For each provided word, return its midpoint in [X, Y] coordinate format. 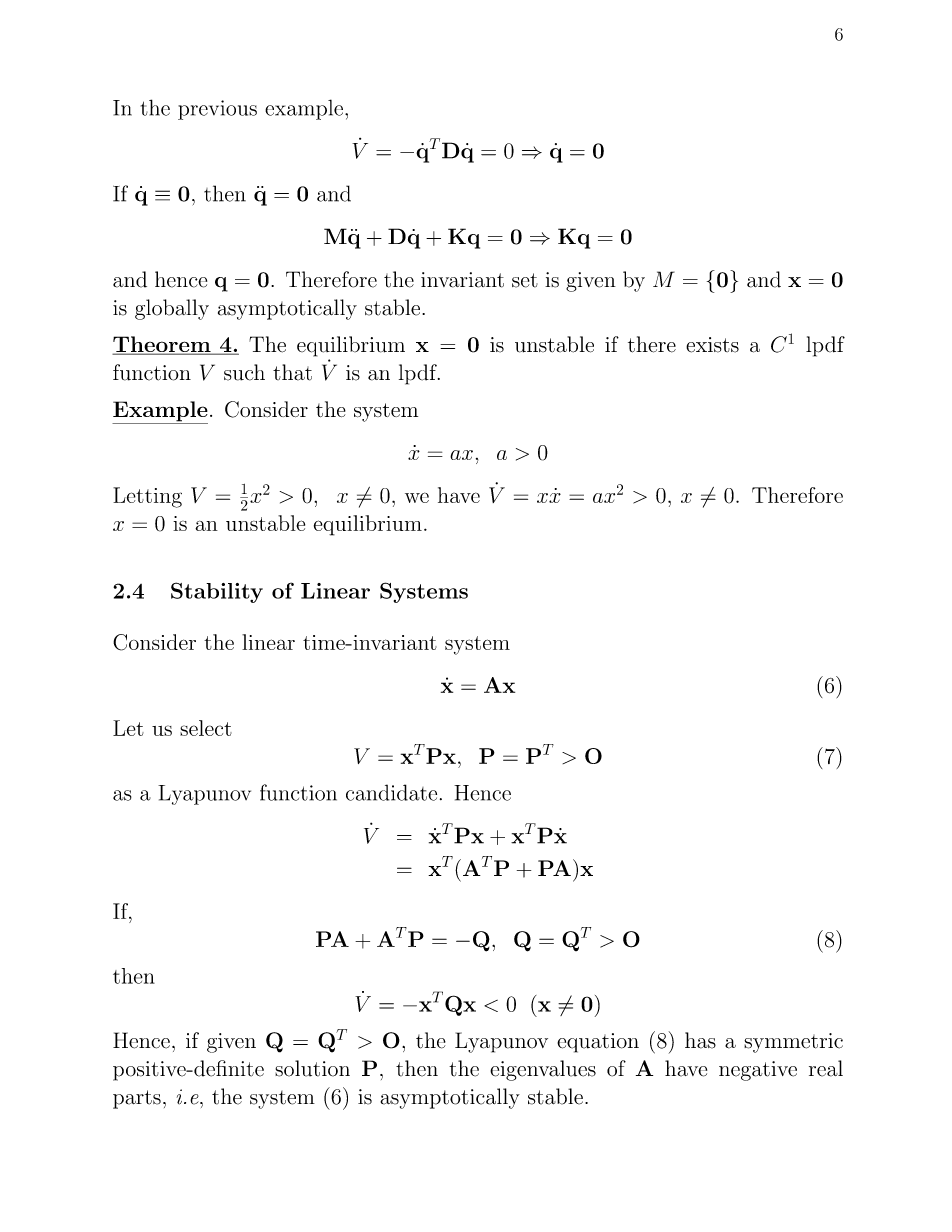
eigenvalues [543, 1070]
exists [712, 345]
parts [137, 1099]
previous [217, 110]
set [525, 280]
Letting [147, 497]
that [292, 372]
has [700, 1040]
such [244, 372]
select [206, 728]
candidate [391, 792]
